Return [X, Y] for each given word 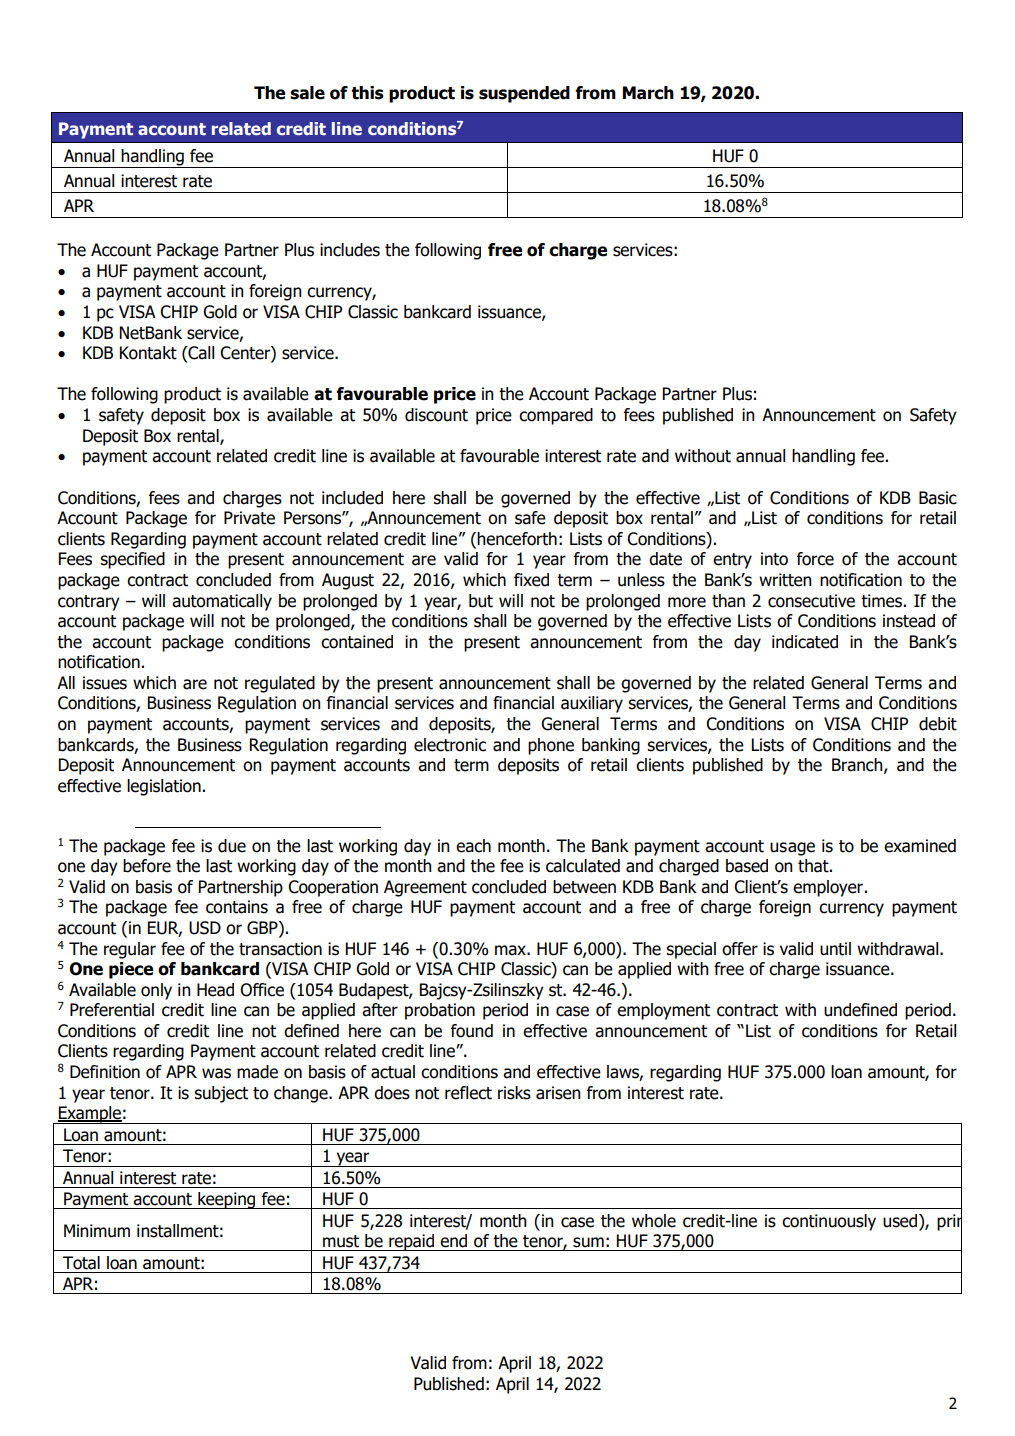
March [648, 93]
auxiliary [592, 704]
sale [307, 93]
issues [105, 683]
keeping [226, 1200]
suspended [524, 94]
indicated [805, 642]
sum [588, 1242]
